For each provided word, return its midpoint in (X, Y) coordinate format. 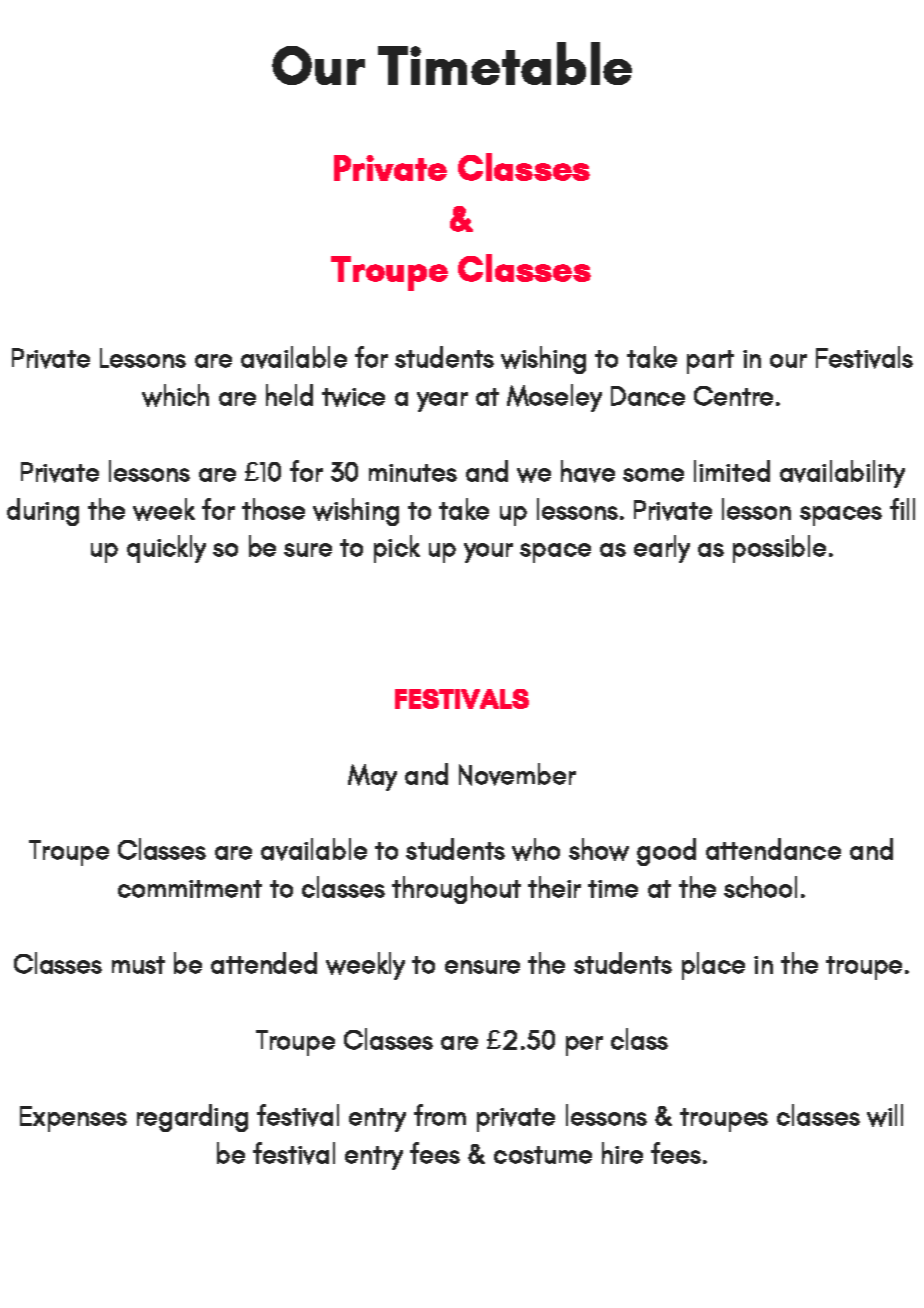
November (517, 774)
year (442, 402)
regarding (192, 1118)
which (175, 395)
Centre (733, 396)
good (666, 852)
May (372, 777)
